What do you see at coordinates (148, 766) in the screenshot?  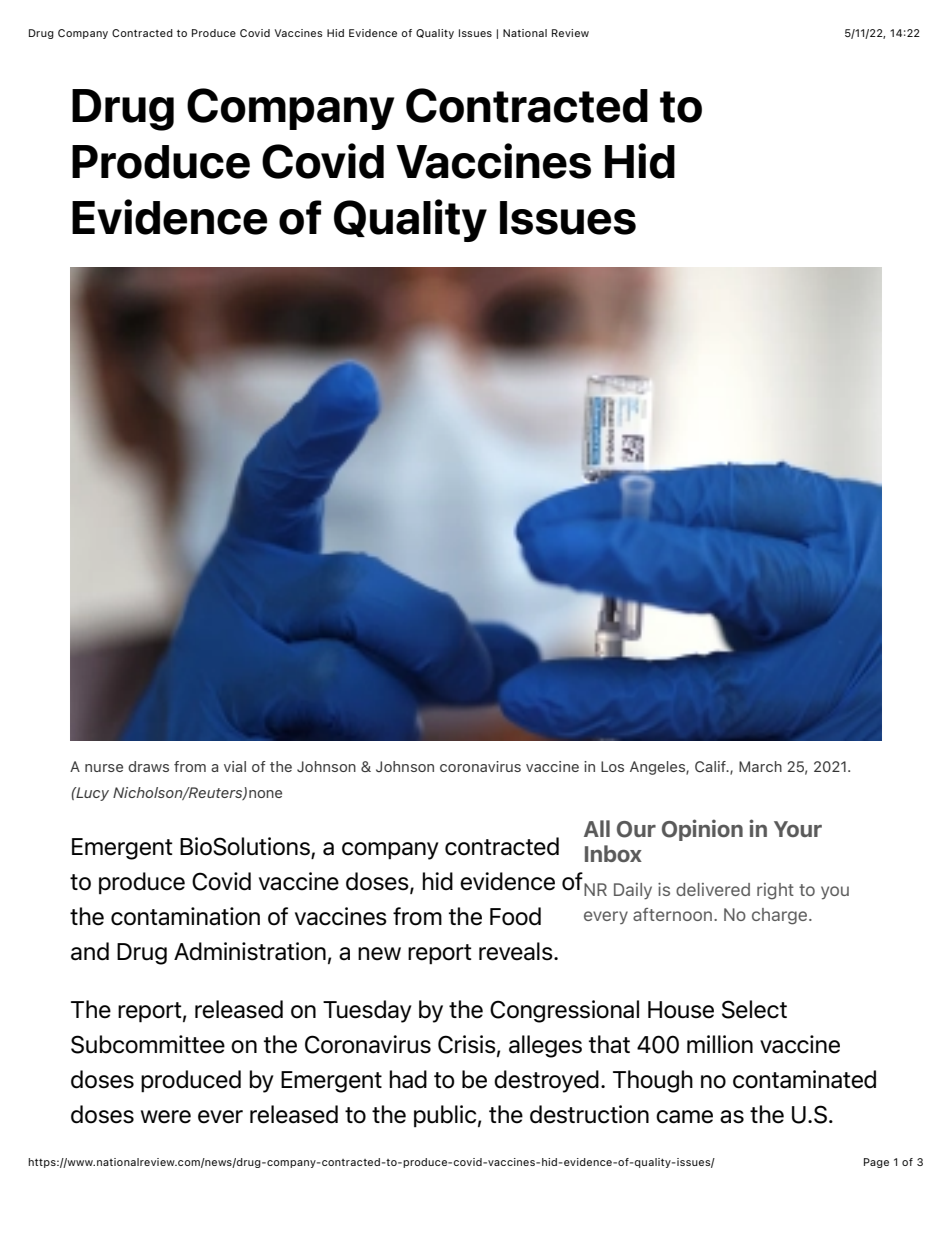 I see `draws` at bounding box center [148, 766].
